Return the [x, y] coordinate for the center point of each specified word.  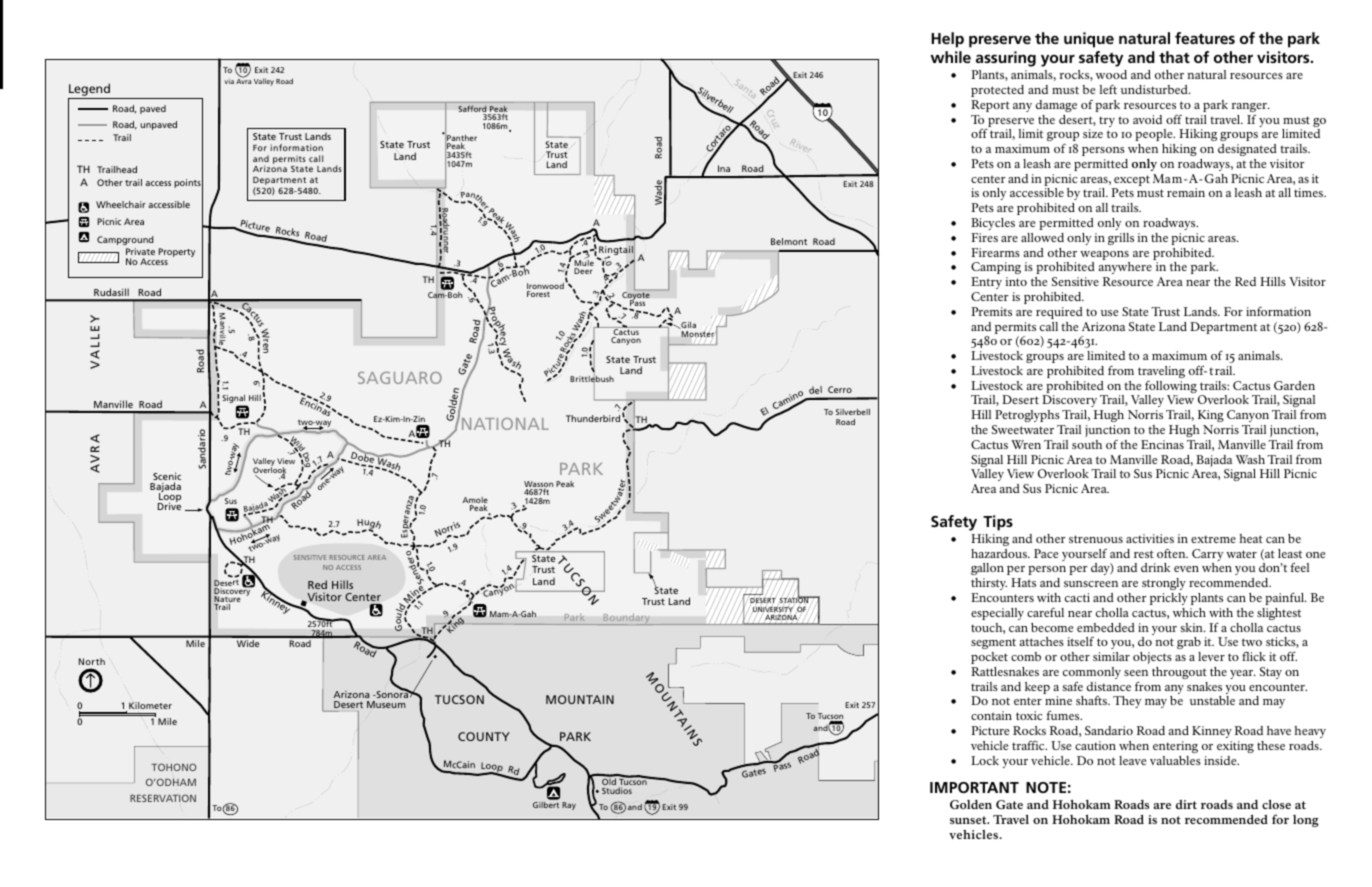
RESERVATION [163, 798]
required [1059, 313]
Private [140, 253]
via [229, 81]
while [951, 57]
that [1174, 57]
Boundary [626, 619]
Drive [169, 505]
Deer [583, 271]
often [1172, 553]
